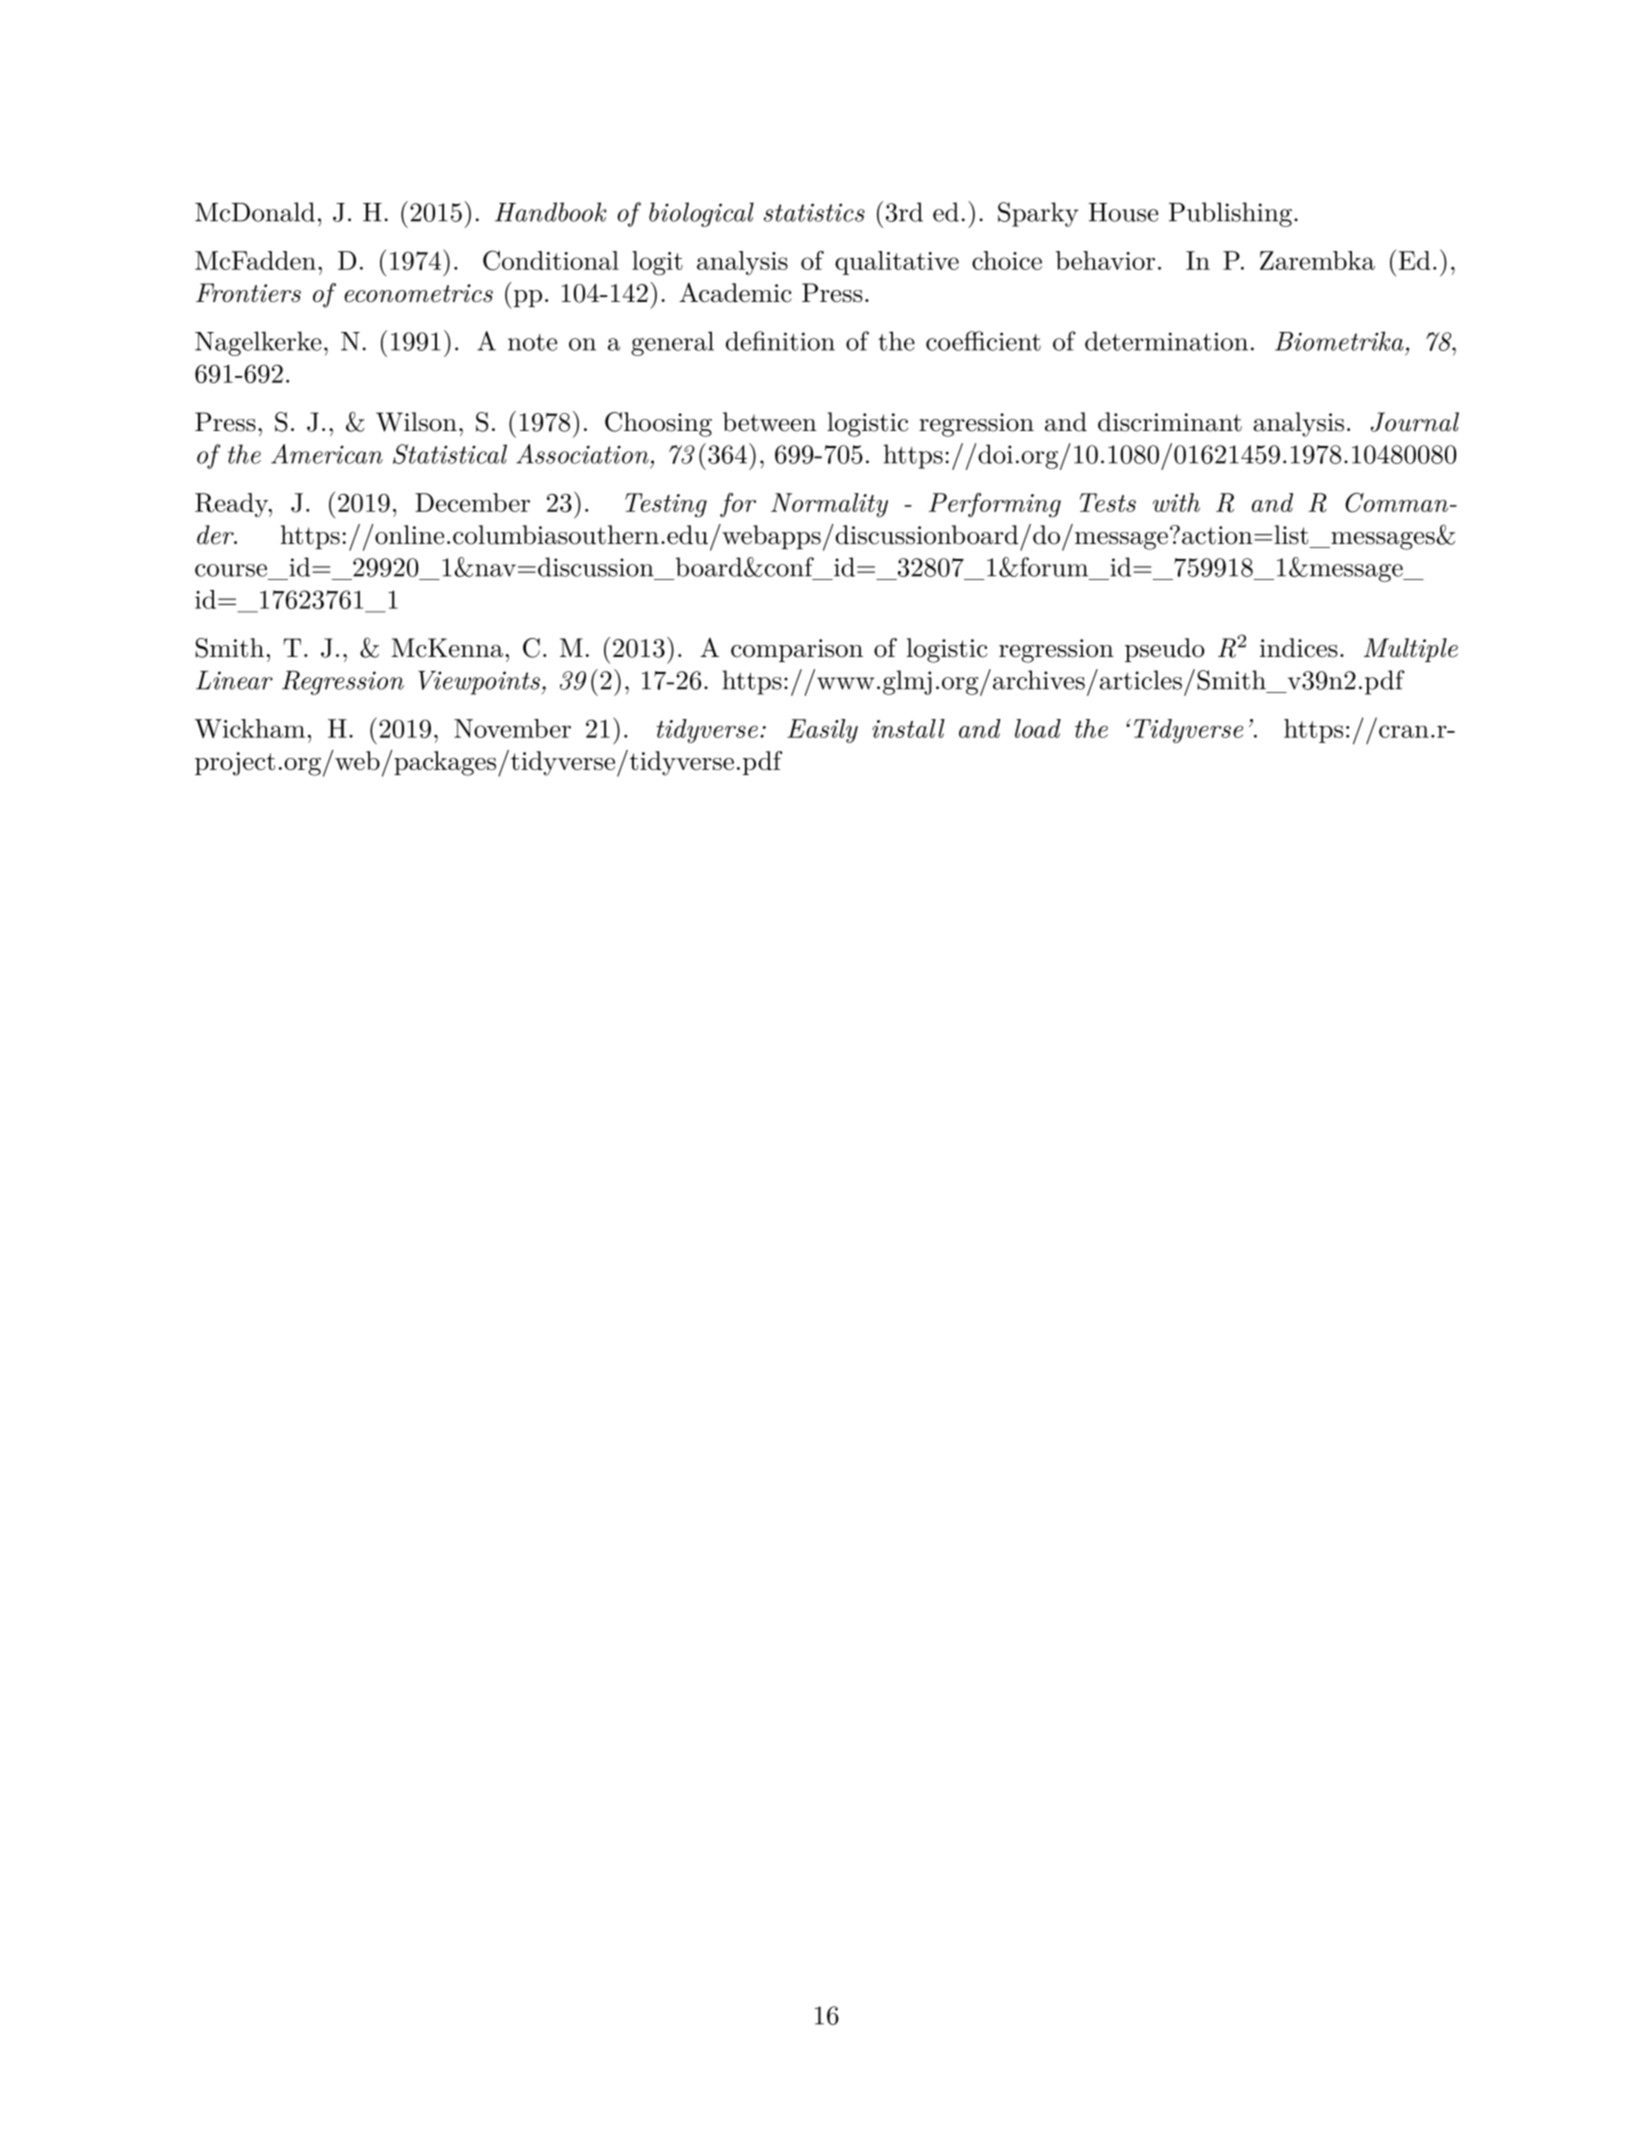  I want to click on November, so click(512, 728).
